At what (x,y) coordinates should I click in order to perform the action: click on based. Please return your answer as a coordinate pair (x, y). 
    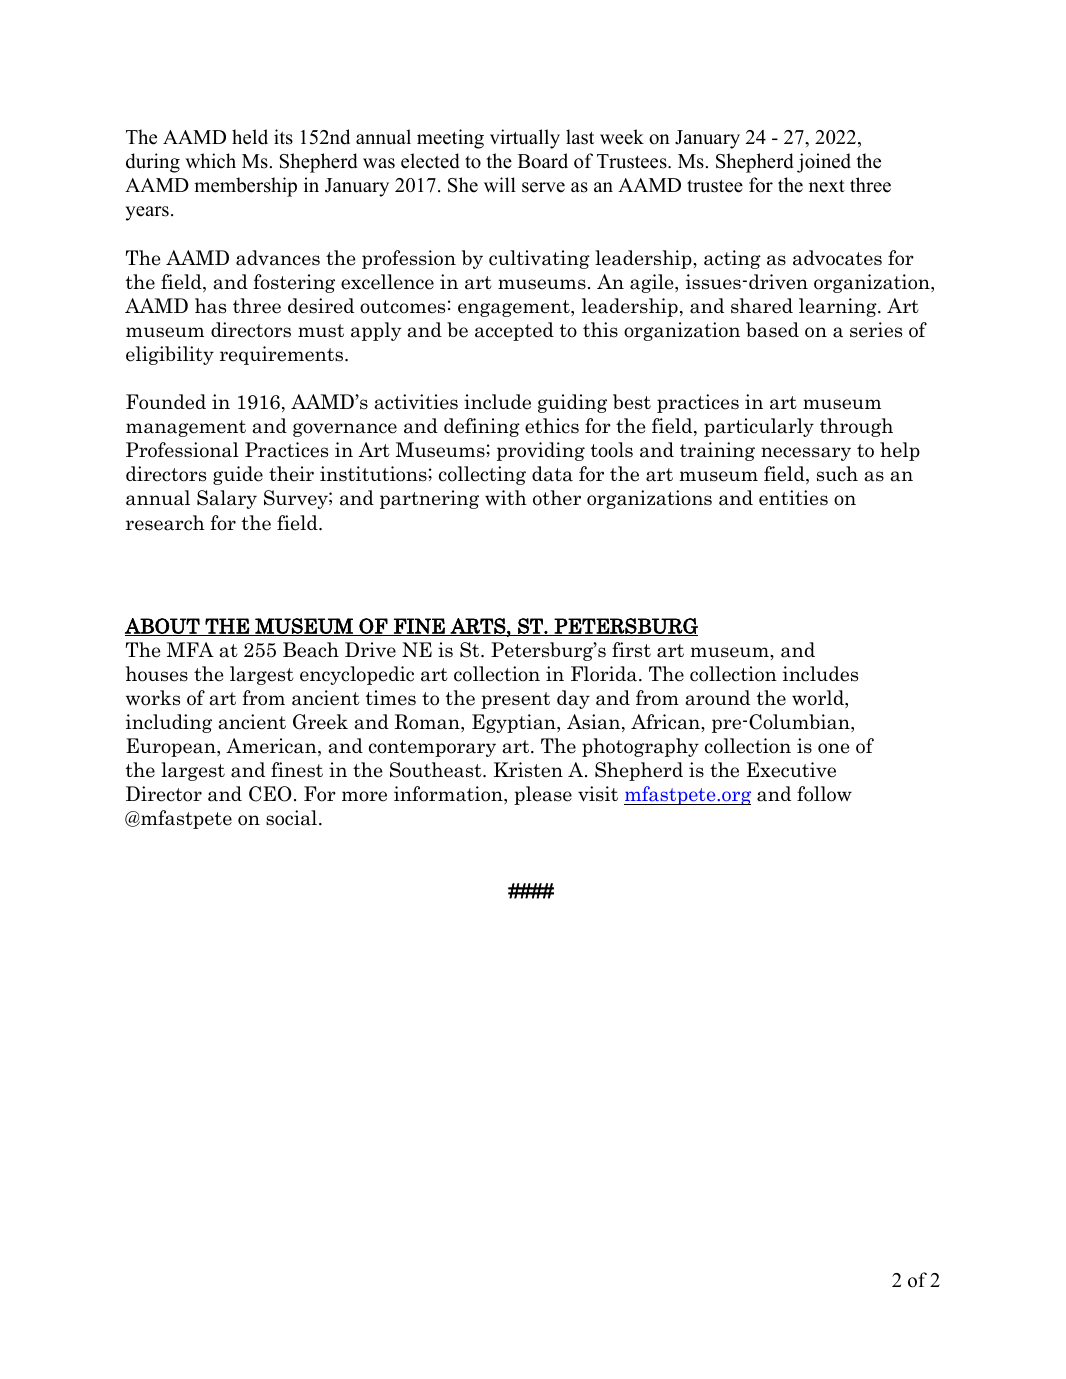
    Looking at the image, I should click on (772, 330).
